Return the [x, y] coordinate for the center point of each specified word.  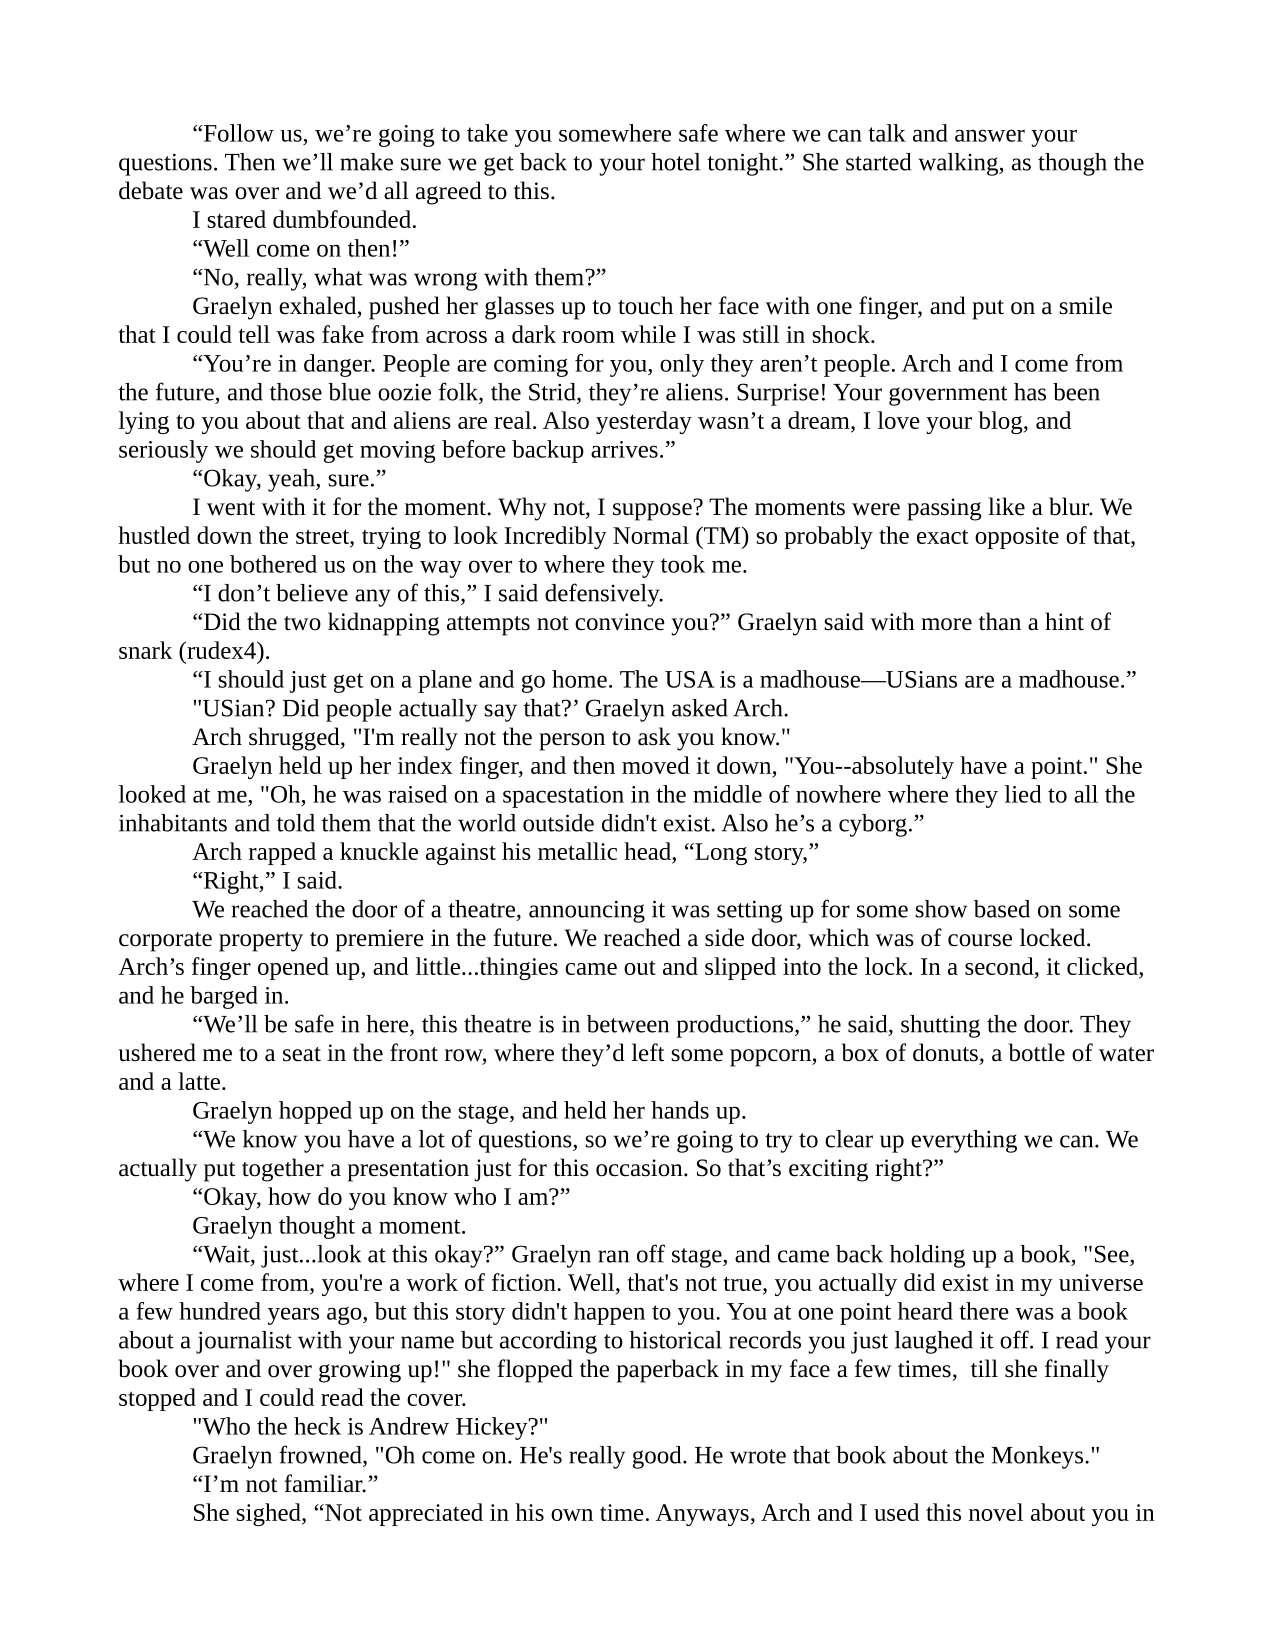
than [1000, 621]
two [302, 623]
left [648, 1052]
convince [620, 622]
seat [302, 1054]
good [658, 1457]
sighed [269, 1514]
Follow [237, 133]
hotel [675, 162]
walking [959, 164]
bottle [1037, 1052]
